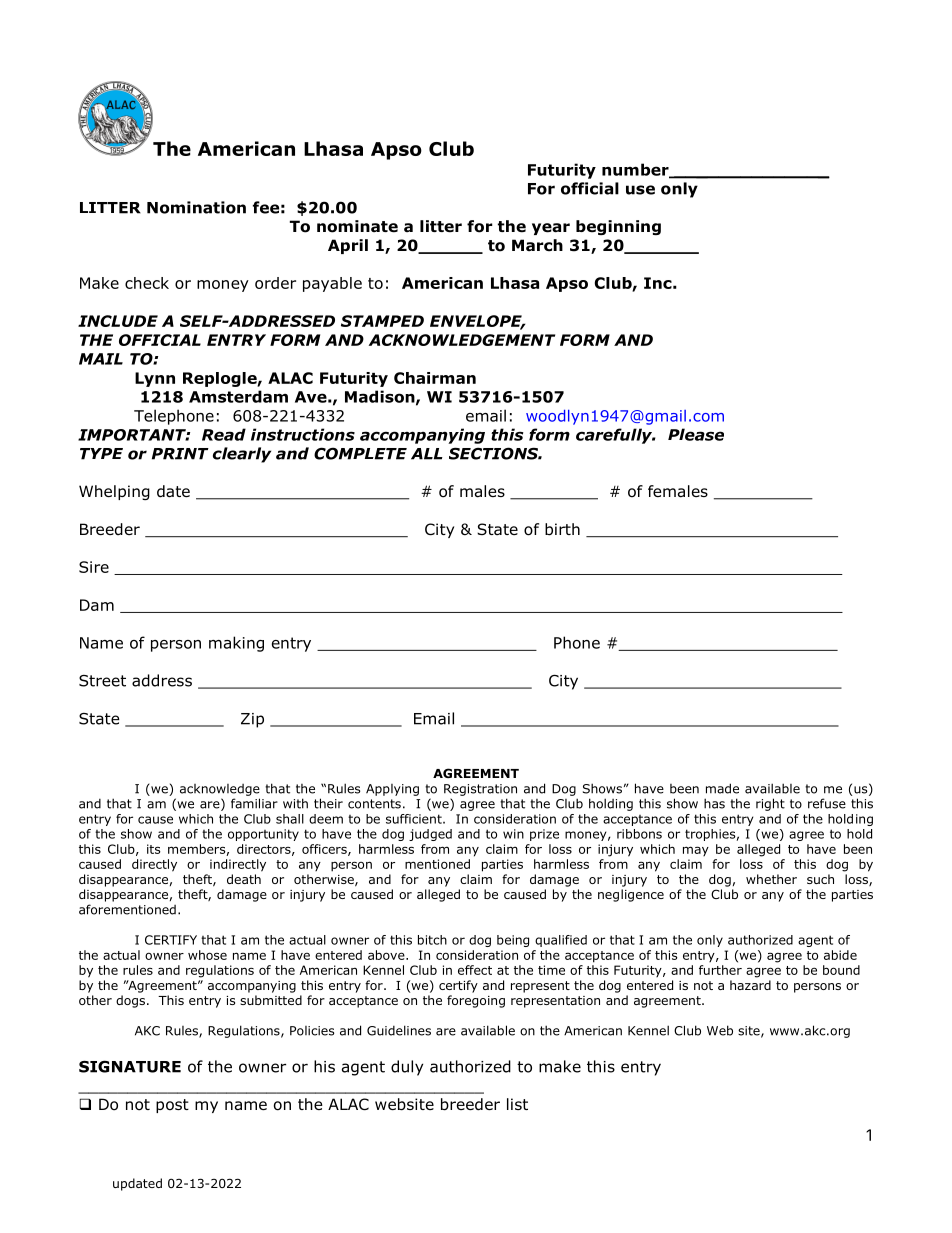 The height and width of the screenshot is (1233, 952). What do you see at coordinates (435, 378) in the screenshot?
I see `Chairman` at bounding box center [435, 378].
